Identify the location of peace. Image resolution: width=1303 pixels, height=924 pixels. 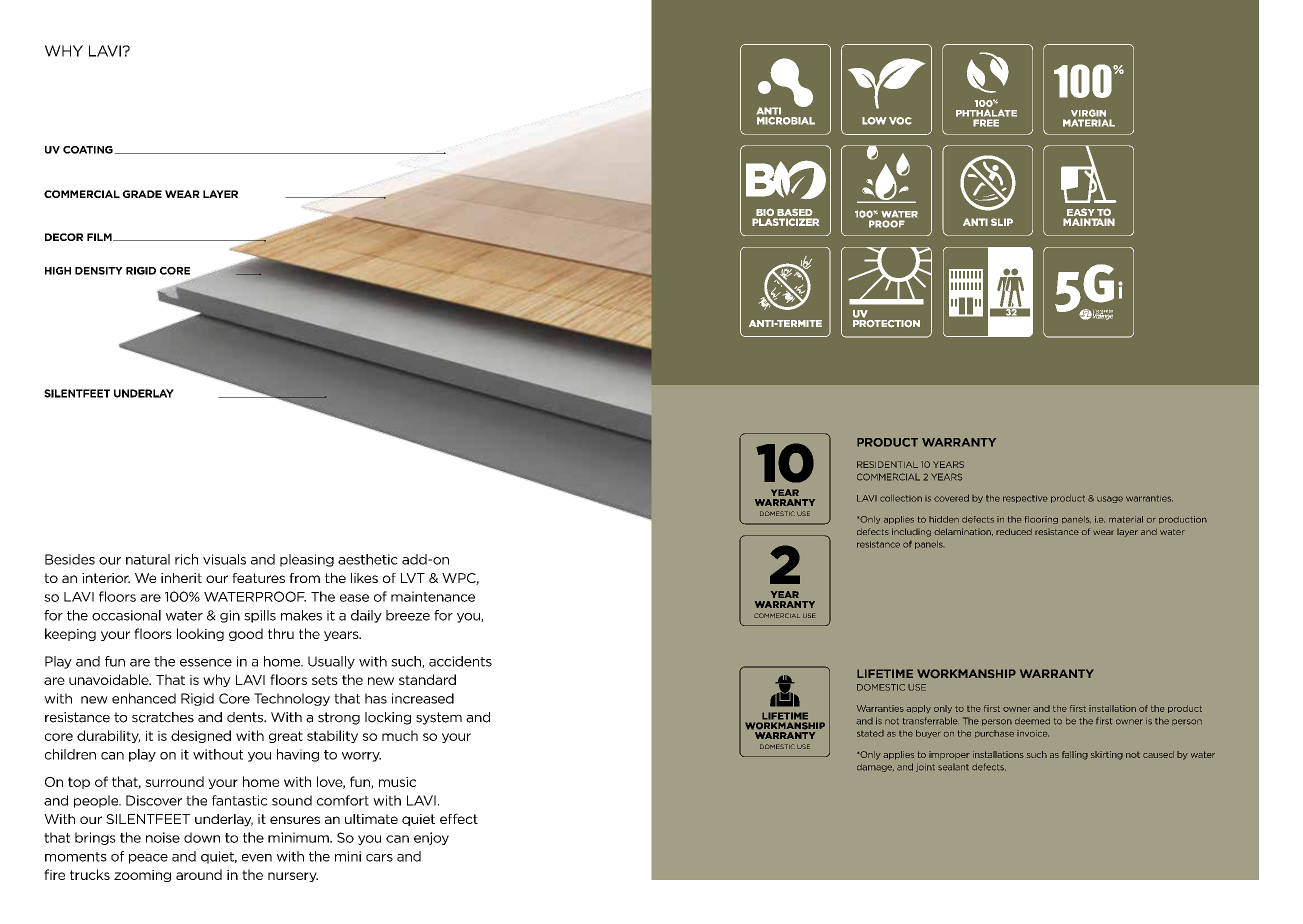
(148, 859).
